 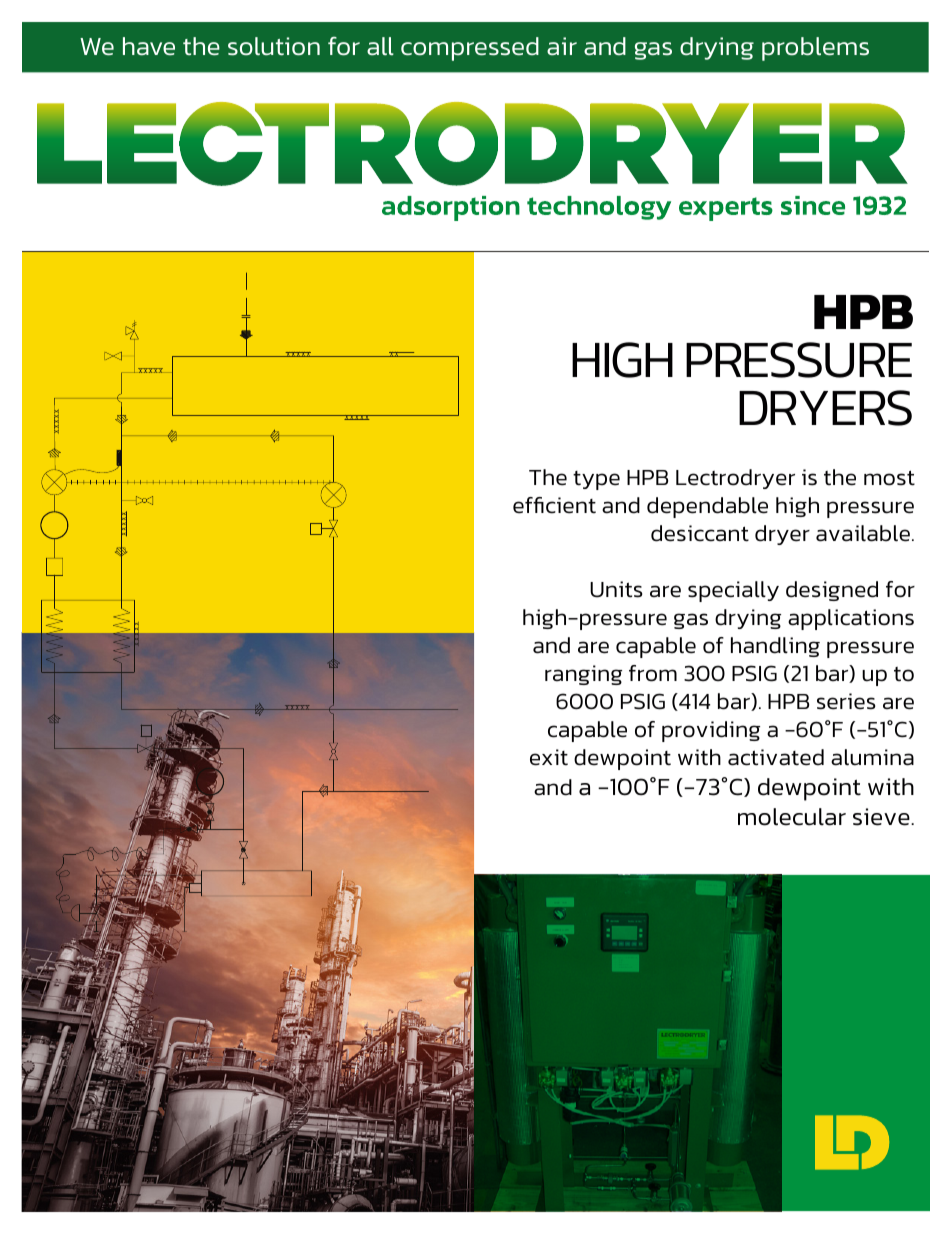 I want to click on solution, so click(x=274, y=46).
